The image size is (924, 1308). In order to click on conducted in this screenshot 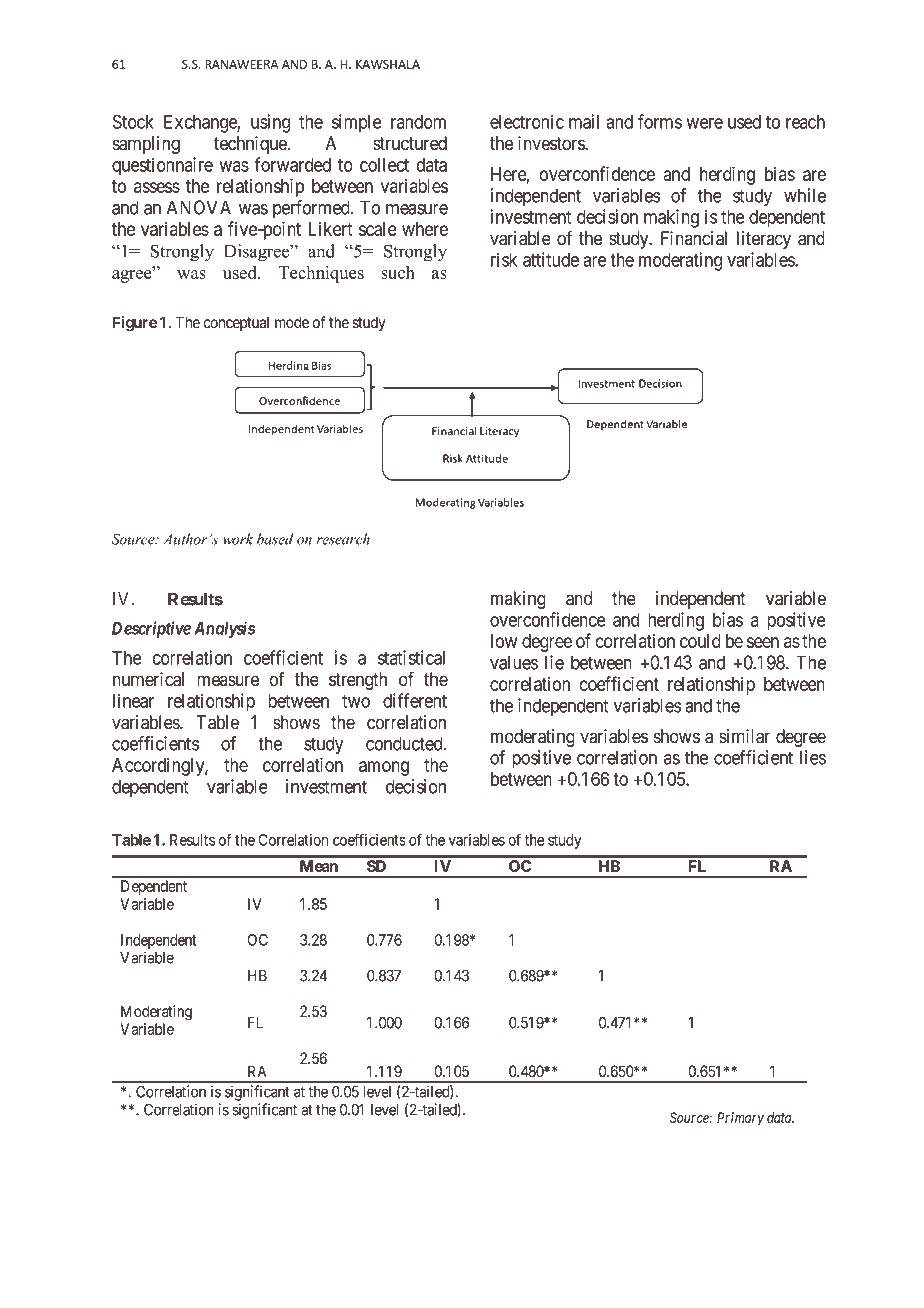, I will do `click(405, 743)`.
